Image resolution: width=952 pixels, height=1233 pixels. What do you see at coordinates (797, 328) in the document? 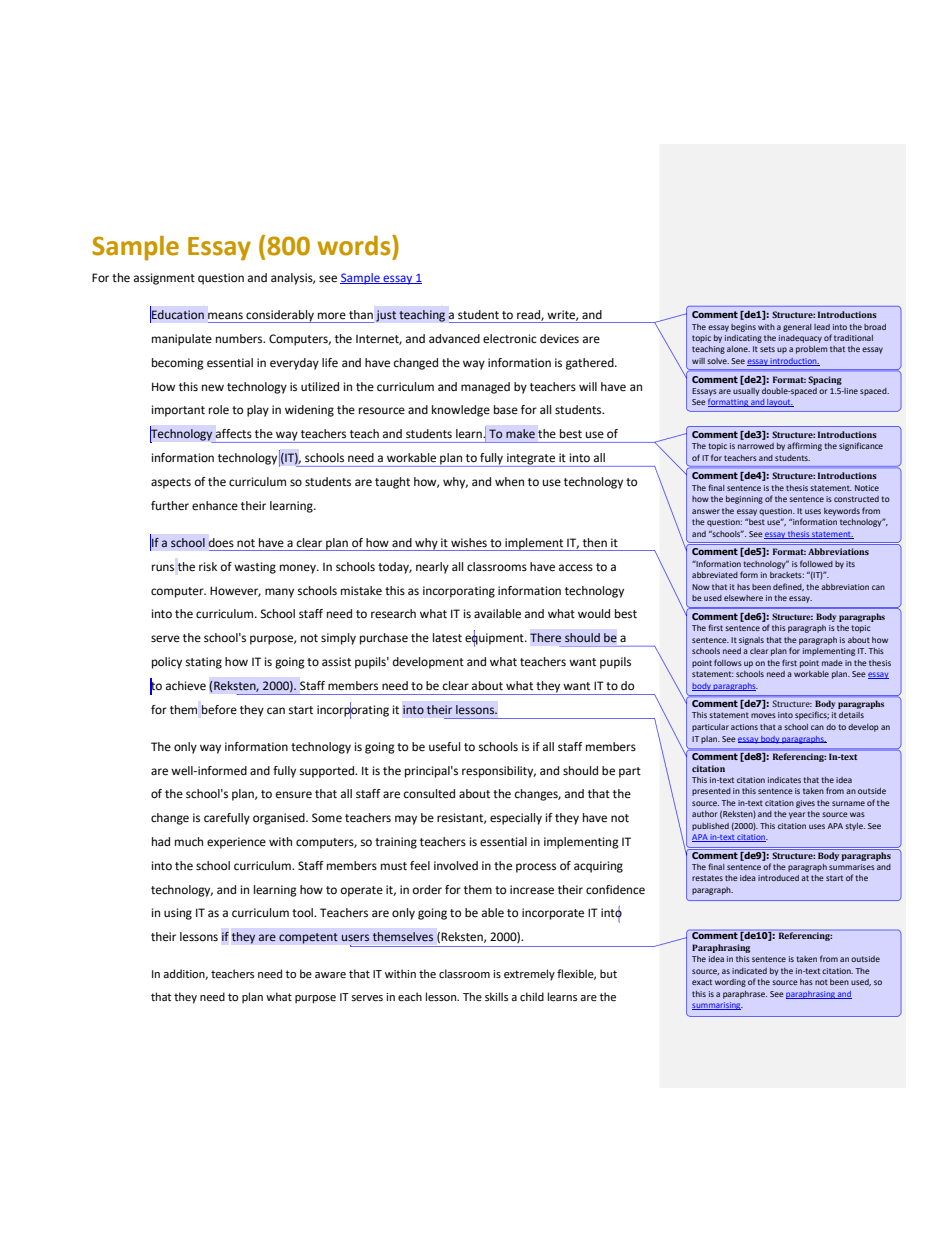
I see `general` at bounding box center [797, 328].
